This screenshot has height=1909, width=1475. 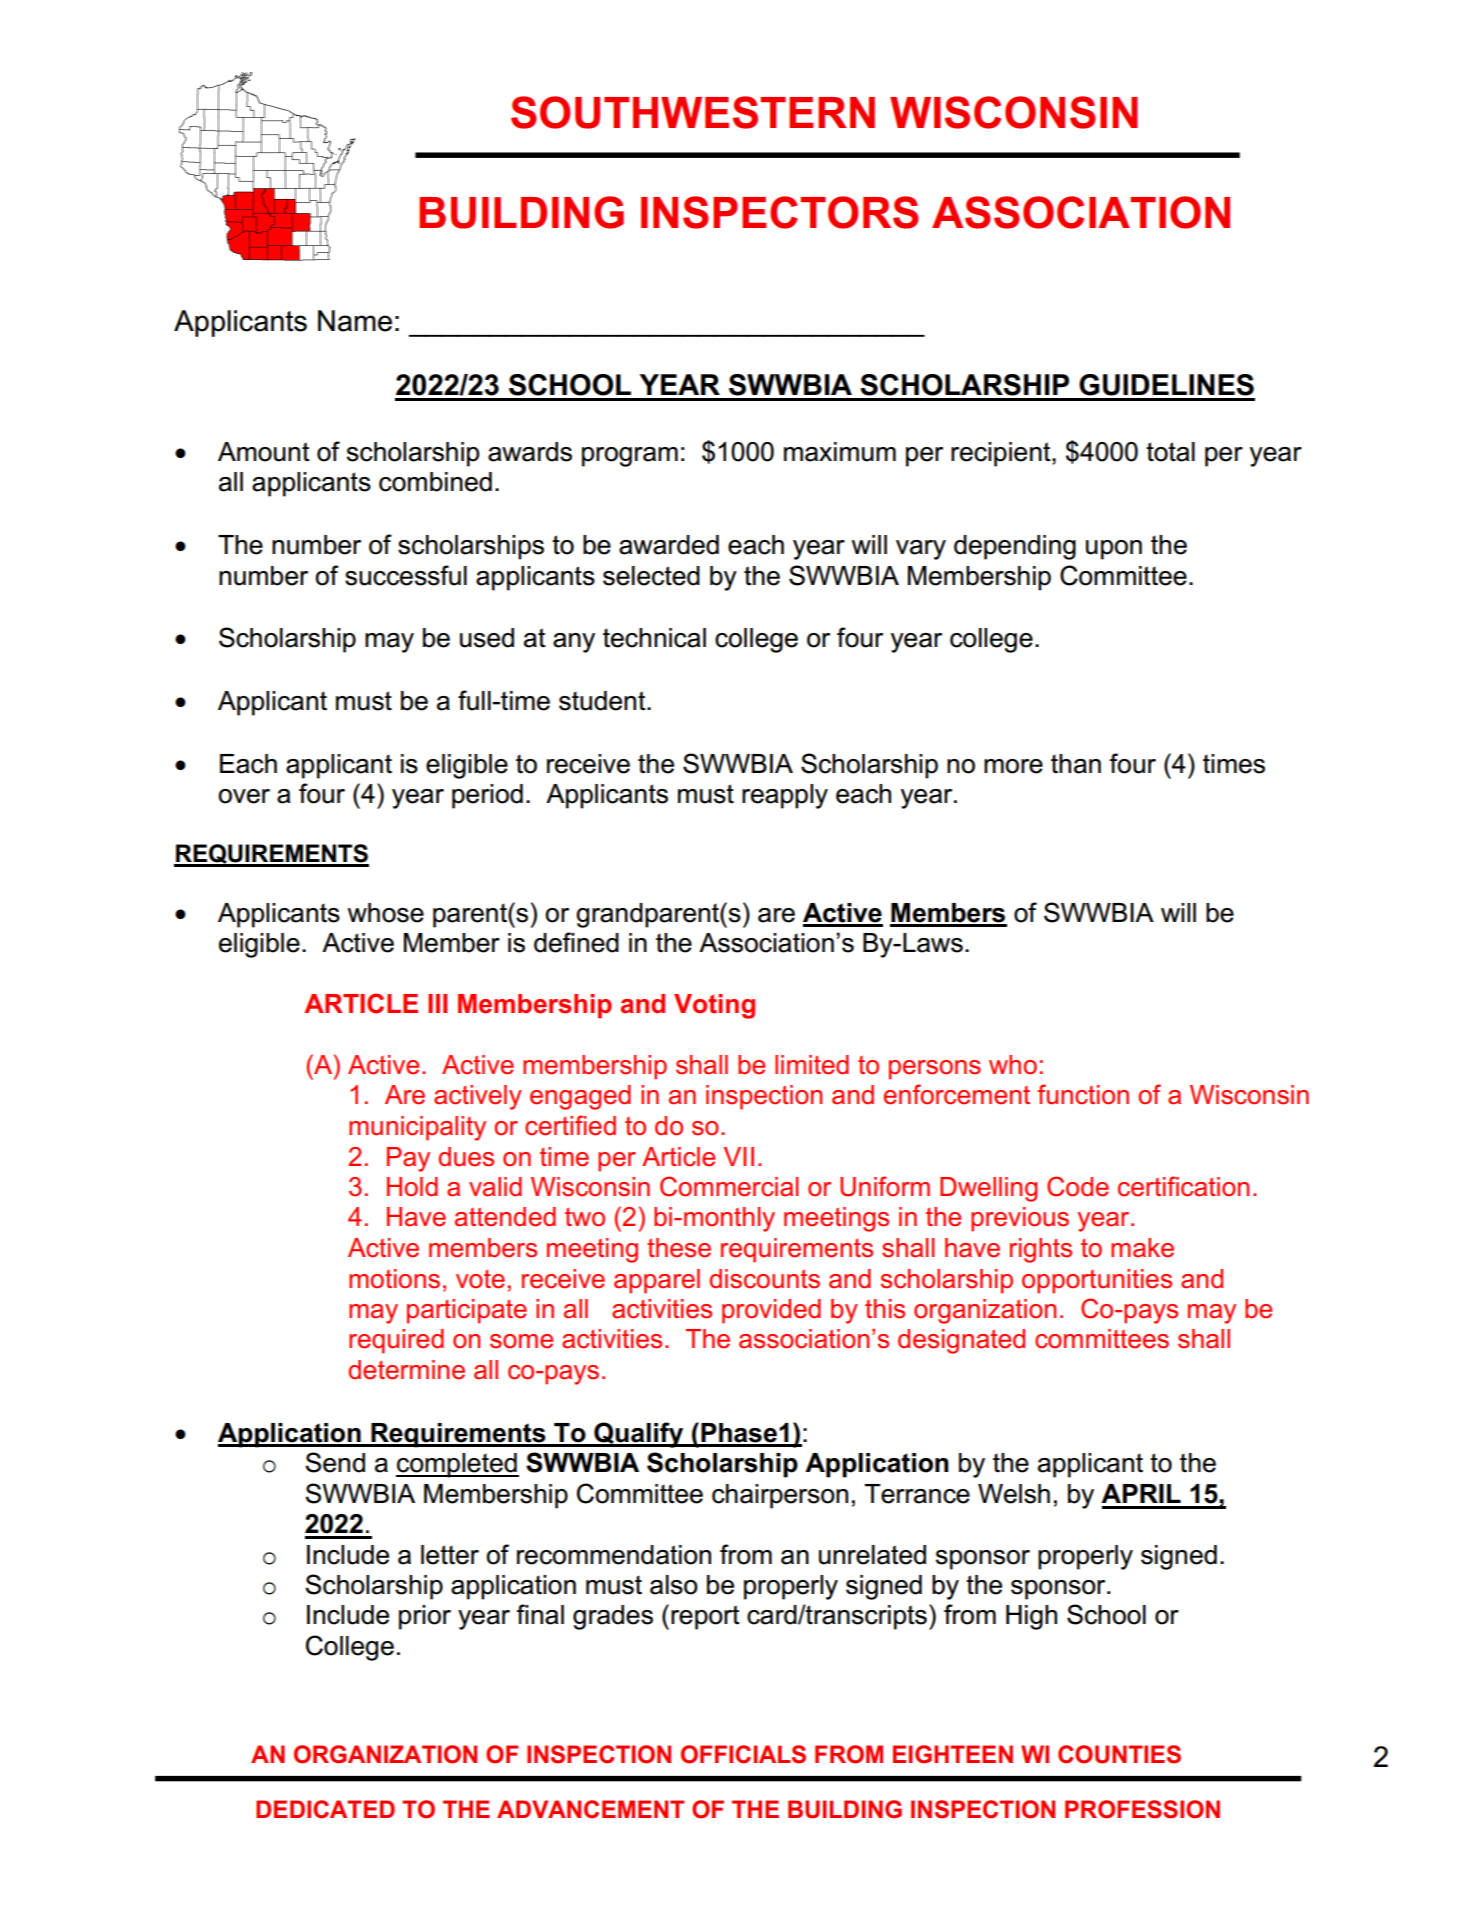 I want to click on opportunities, so click(x=1097, y=1281).
